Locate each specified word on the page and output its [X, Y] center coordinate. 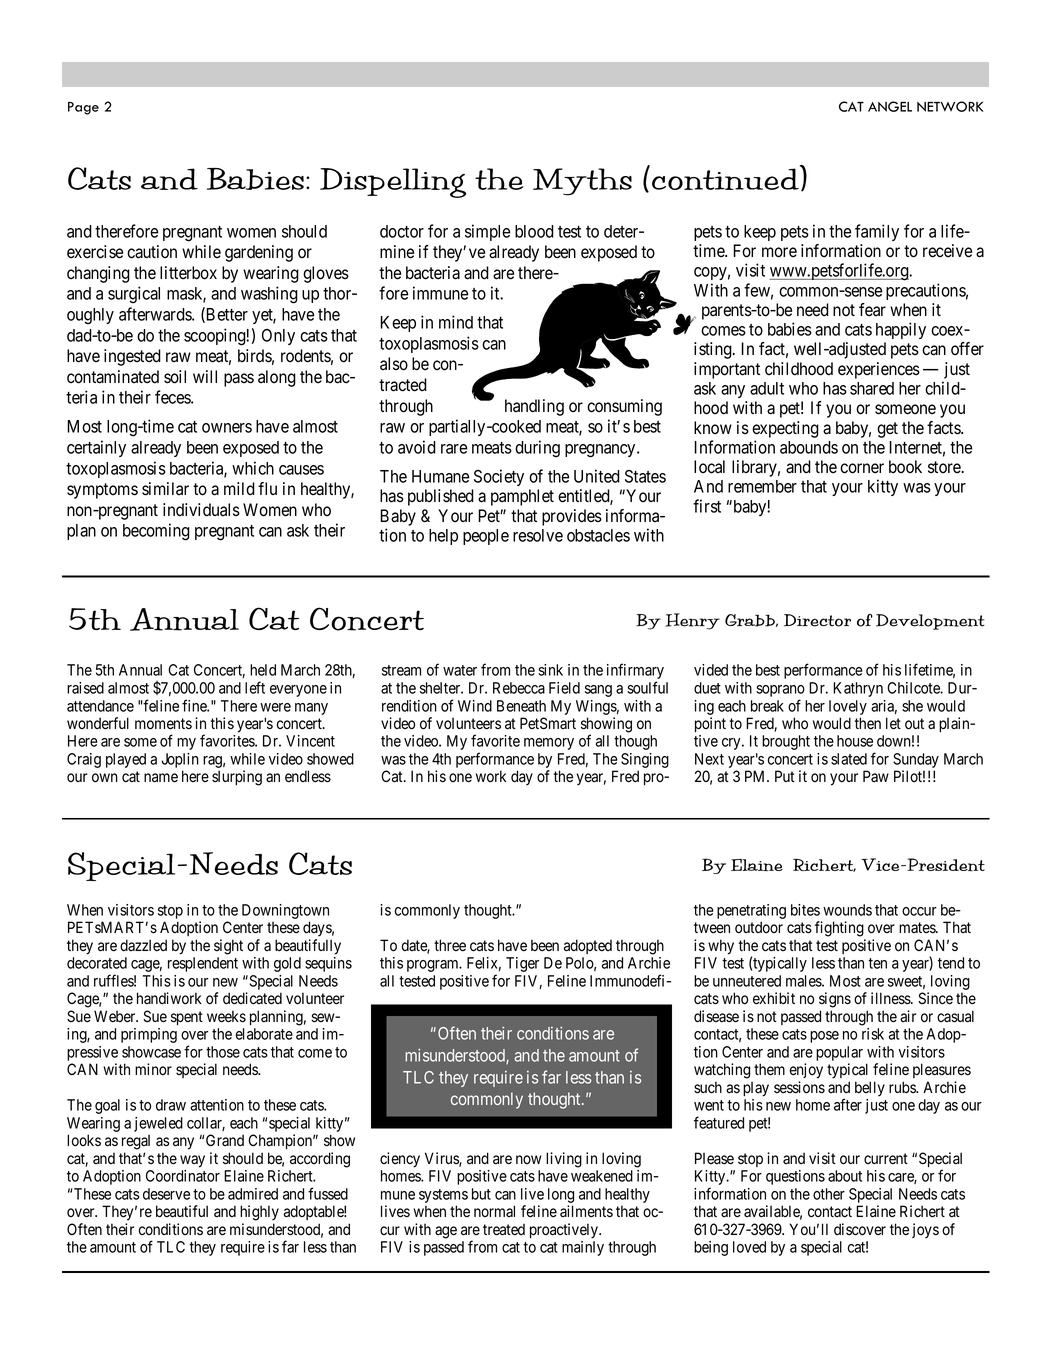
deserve [166, 1194]
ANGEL [890, 106]
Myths [582, 182]
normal [494, 1211]
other [829, 1194]
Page [83, 108]
